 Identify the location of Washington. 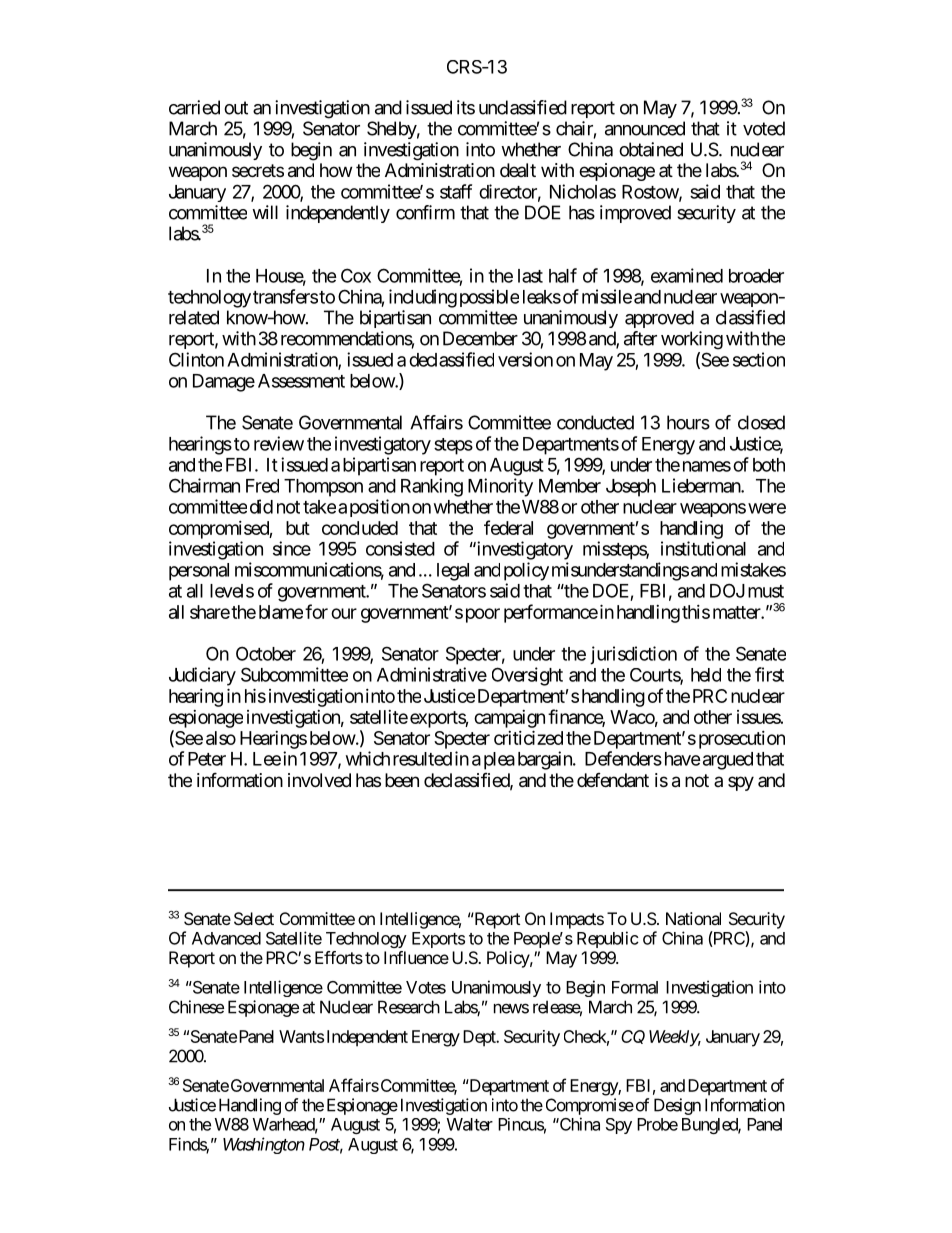
(264, 1145).
